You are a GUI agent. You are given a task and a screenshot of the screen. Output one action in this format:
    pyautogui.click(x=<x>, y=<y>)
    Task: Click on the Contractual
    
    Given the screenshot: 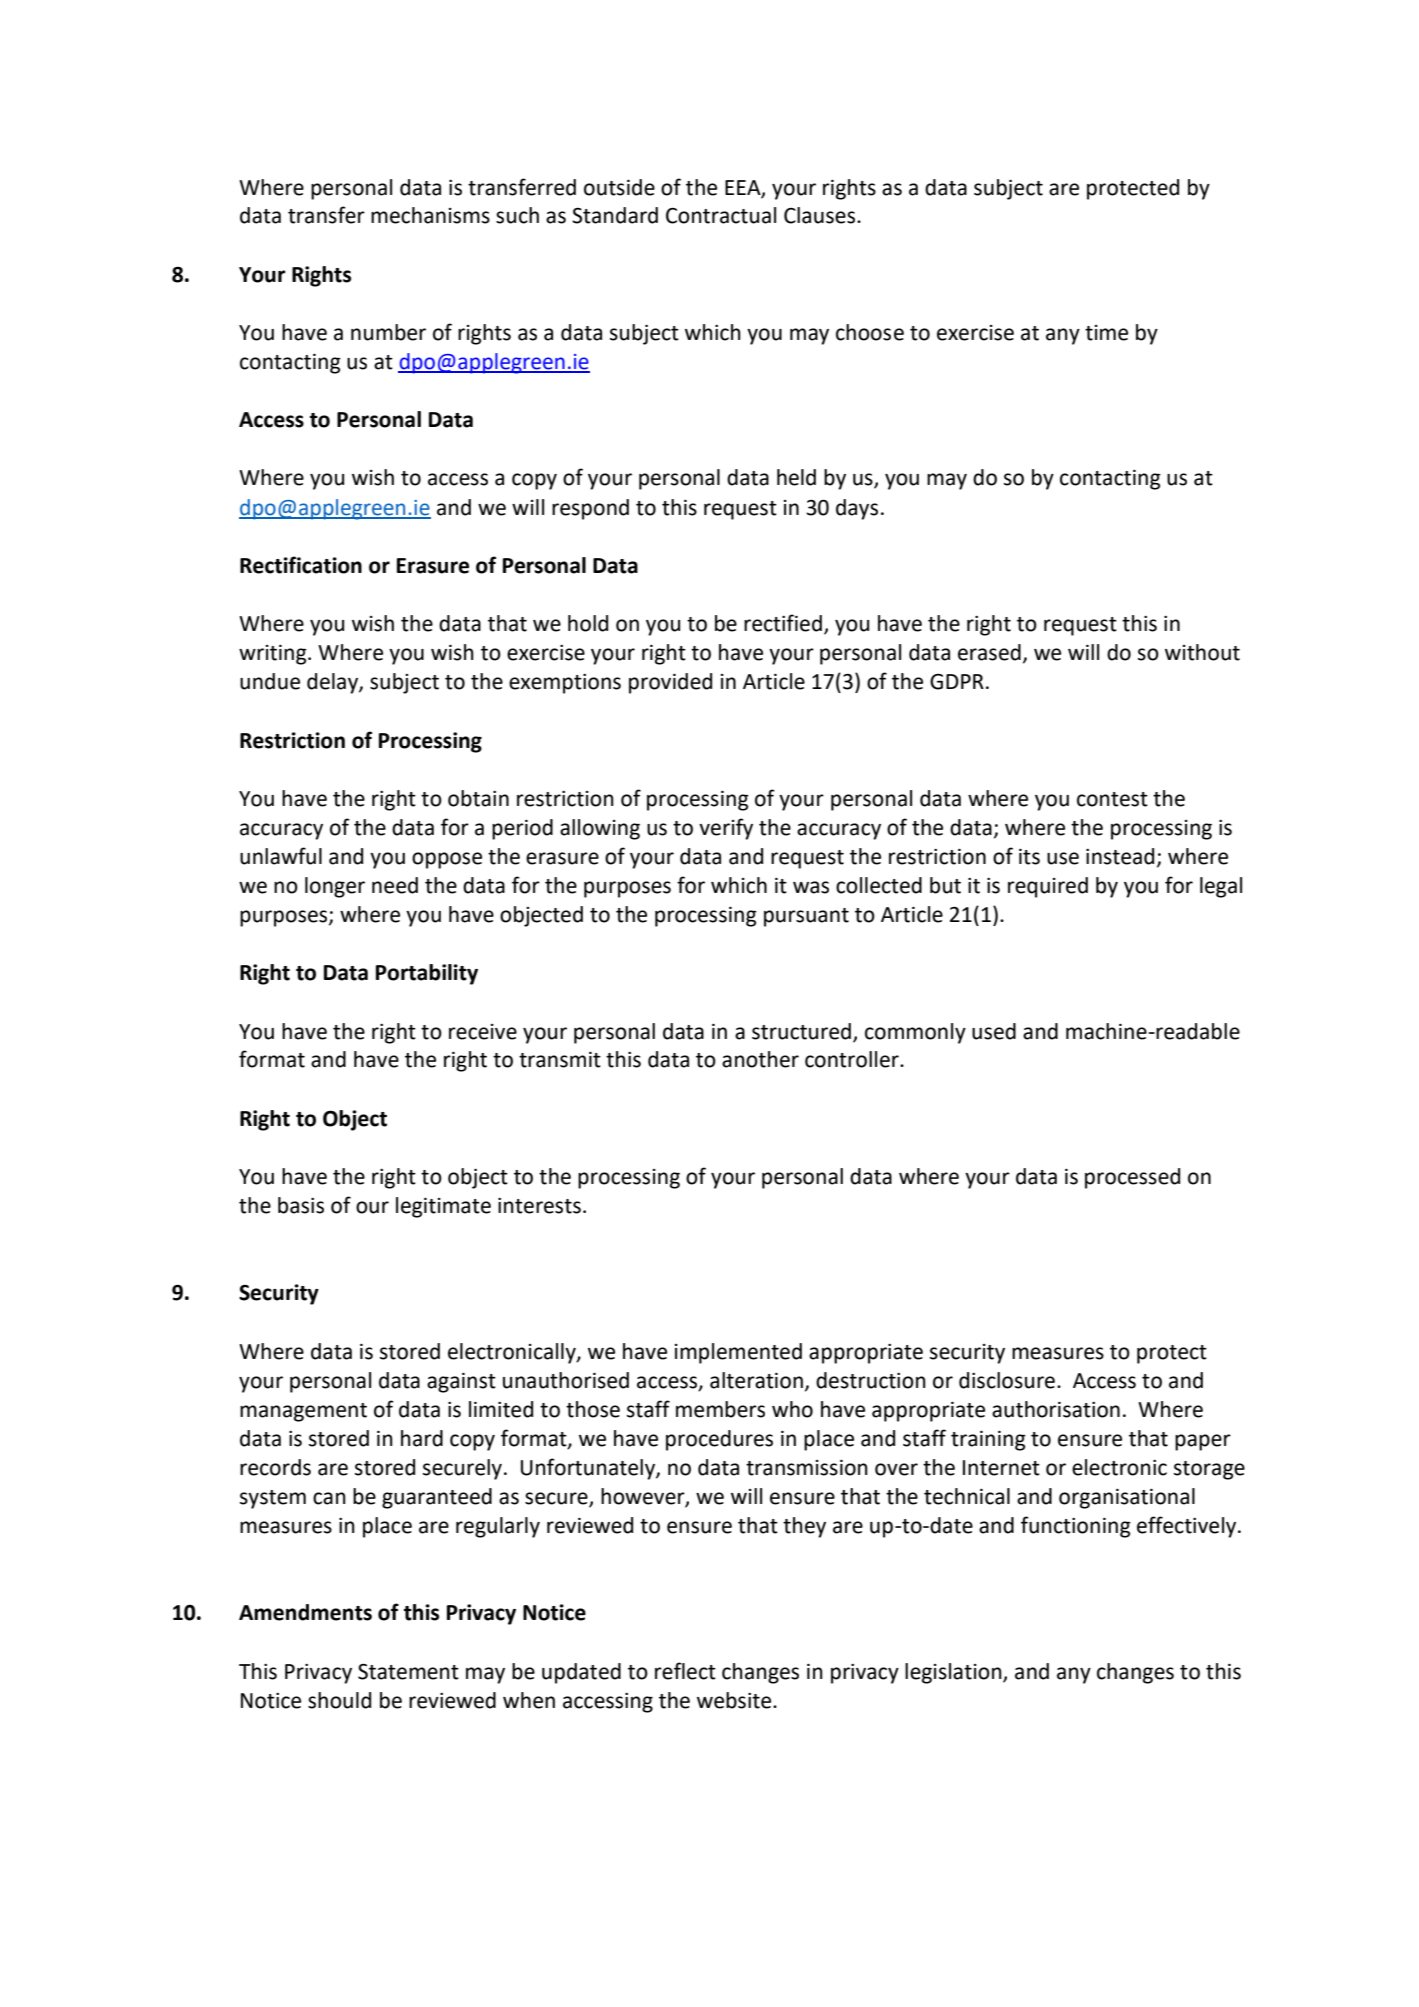 What is the action you would take?
    pyautogui.click(x=721, y=215)
